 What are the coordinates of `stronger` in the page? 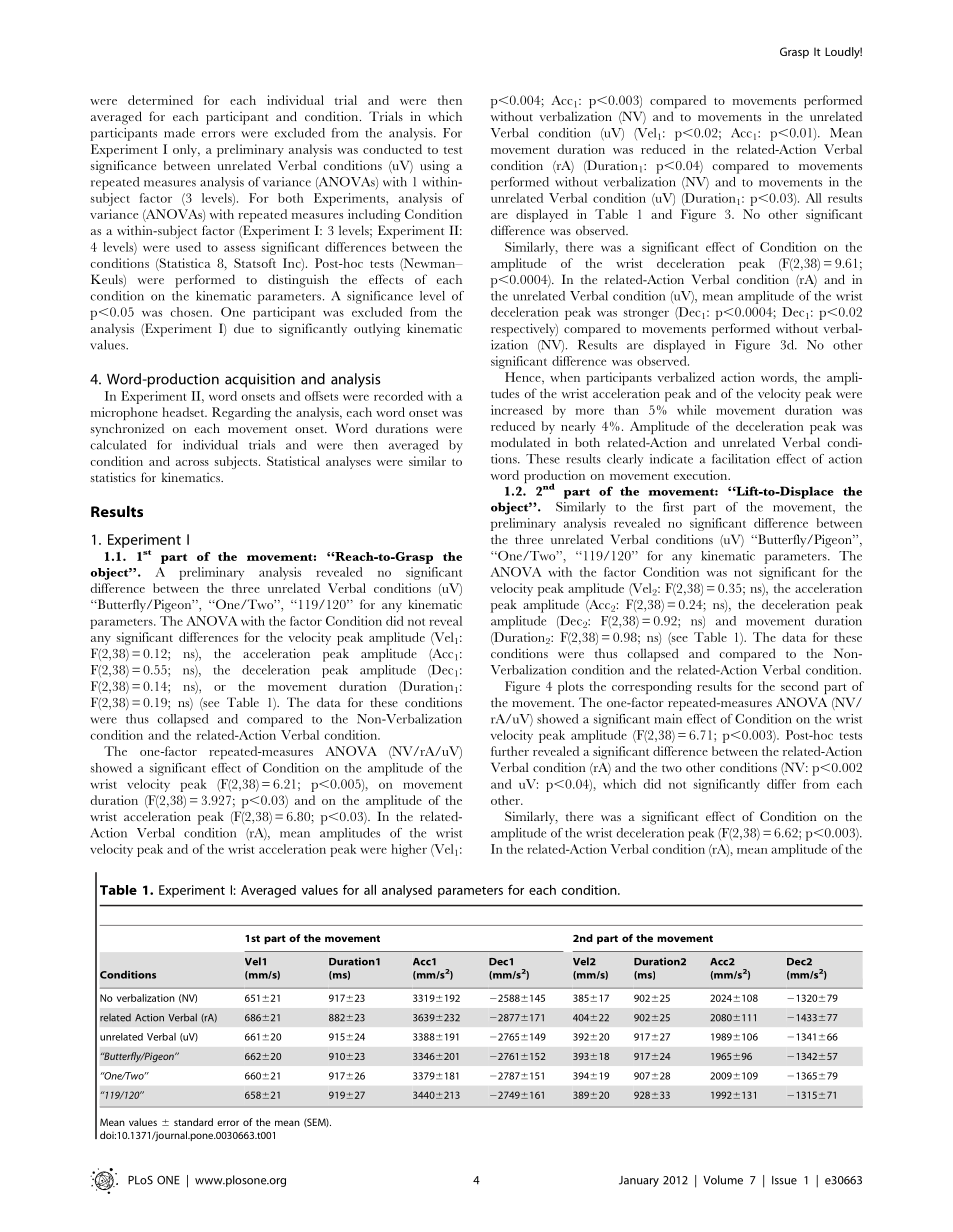 It's located at (646, 315).
